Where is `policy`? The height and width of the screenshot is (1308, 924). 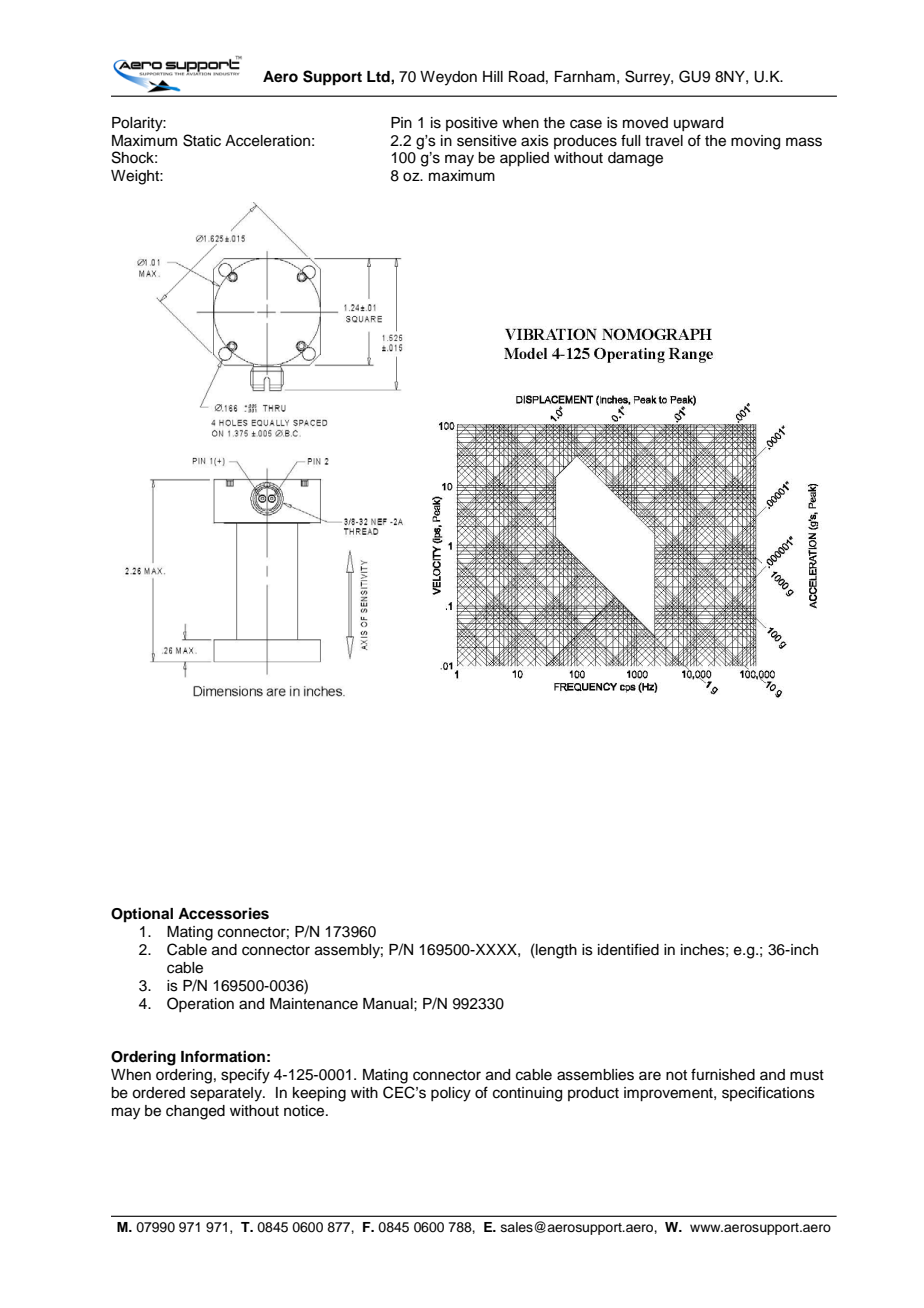
policy is located at coordinates (451, 1094).
